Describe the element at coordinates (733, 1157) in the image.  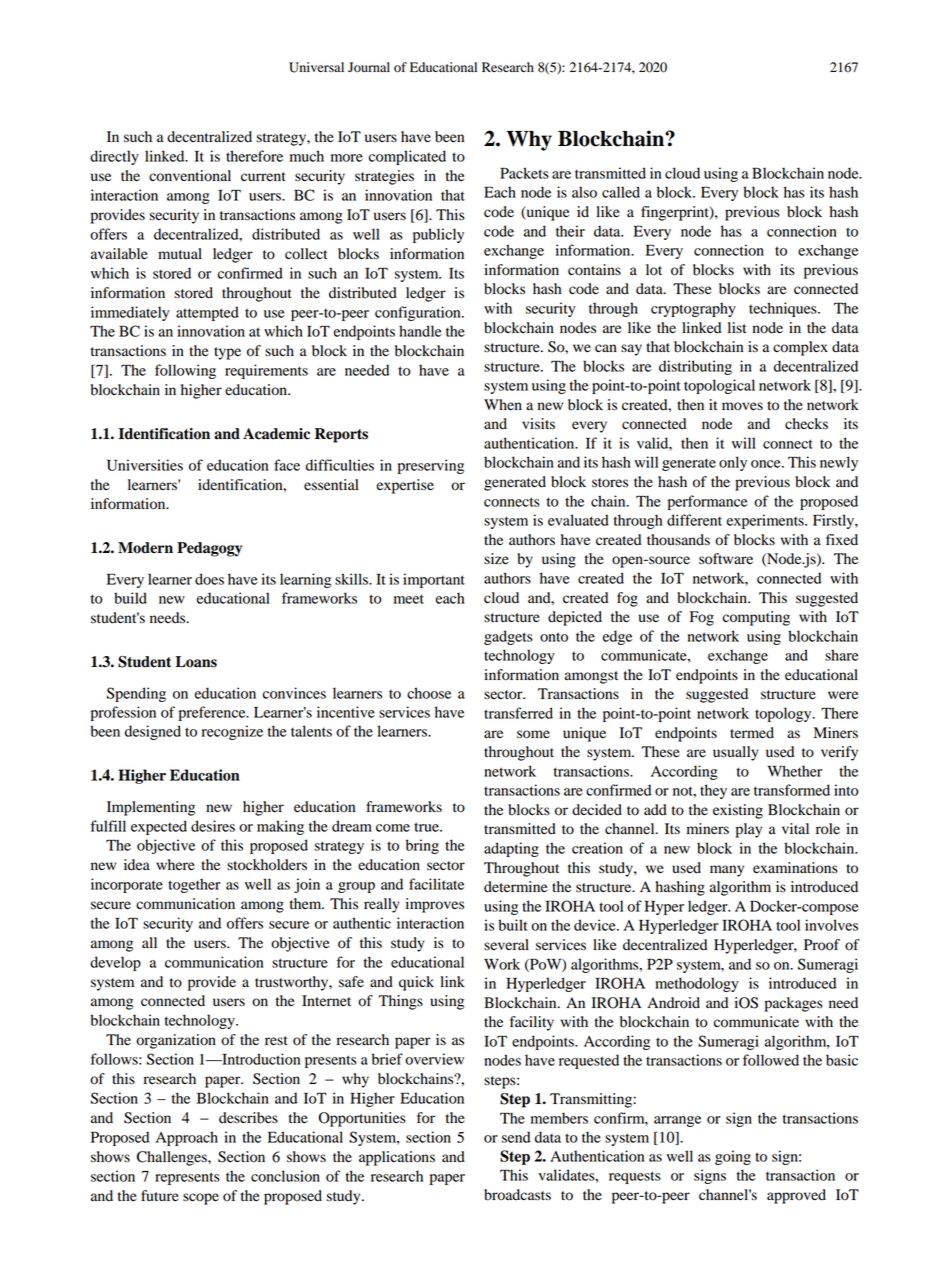
I see `going` at that location.
